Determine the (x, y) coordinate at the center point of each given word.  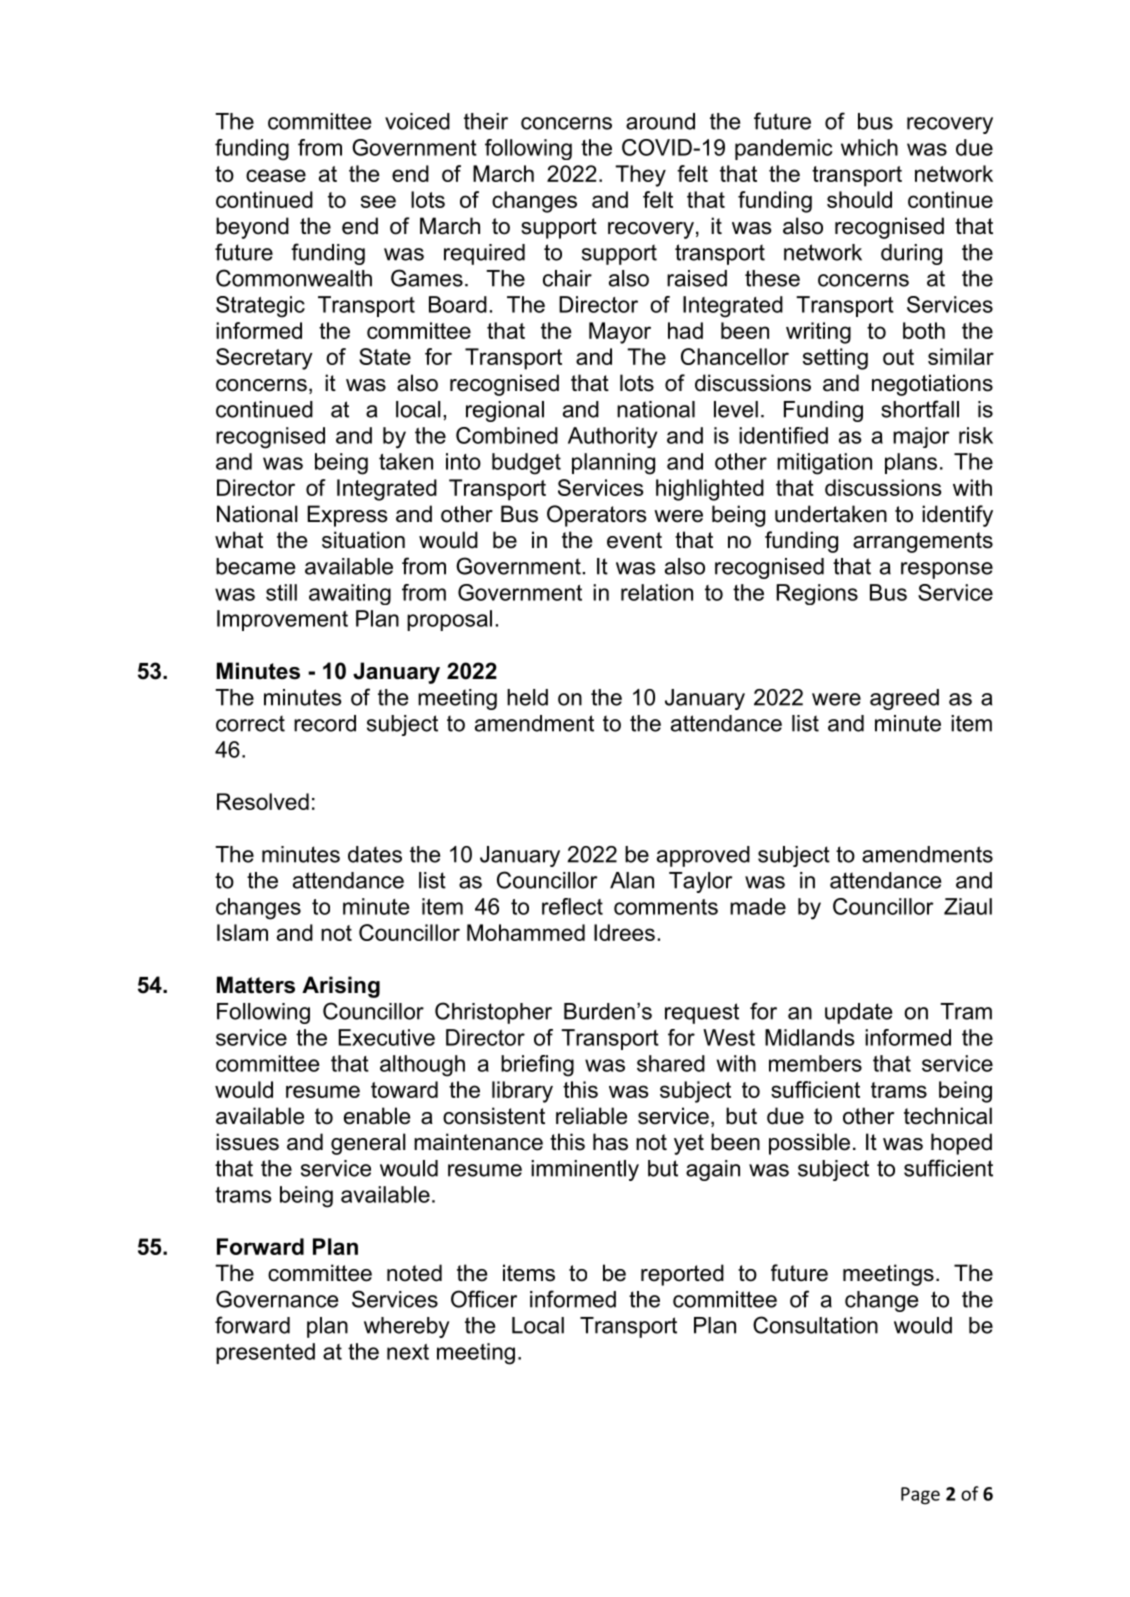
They (640, 176)
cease (276, 175)
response (947, 570)
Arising (341, 987)
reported (682, 1275)
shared (671, 1063)
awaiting (350, 594)
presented (265, 1353)
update (858, 1013)
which (869, 147)
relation (657, 592)
